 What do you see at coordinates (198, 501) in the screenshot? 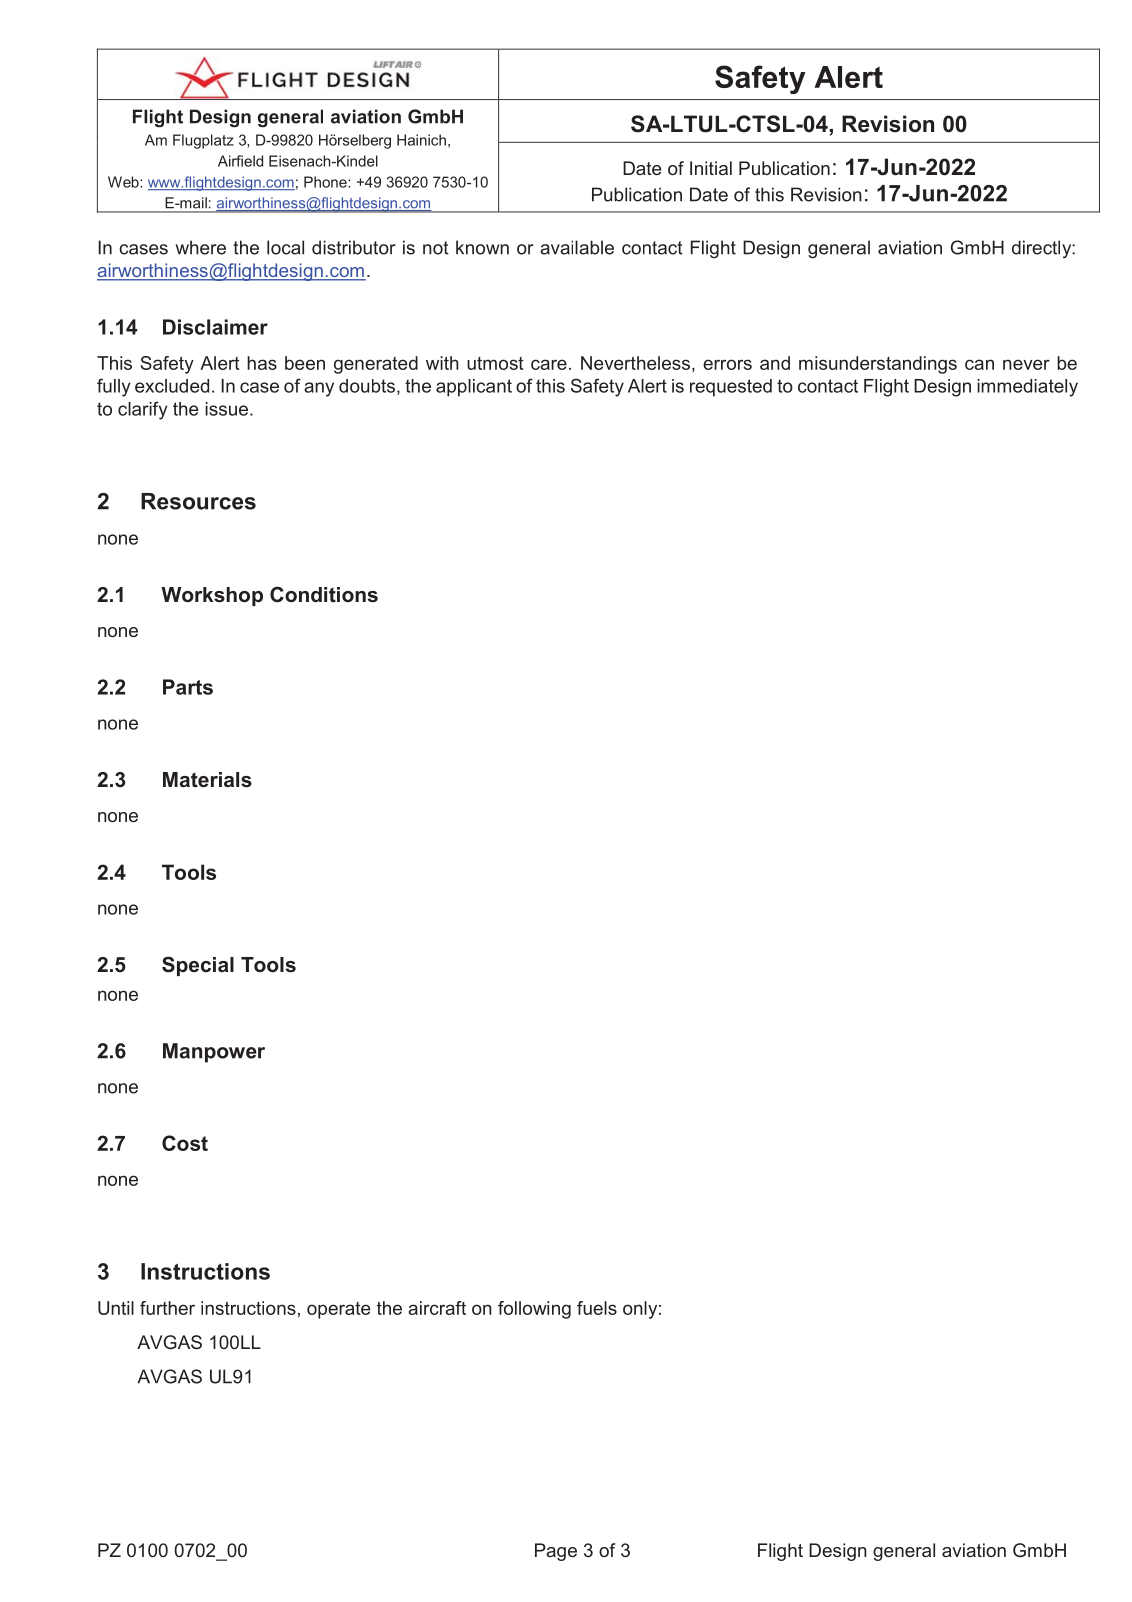
I see `Resources` at bounding box center [198, 501].
